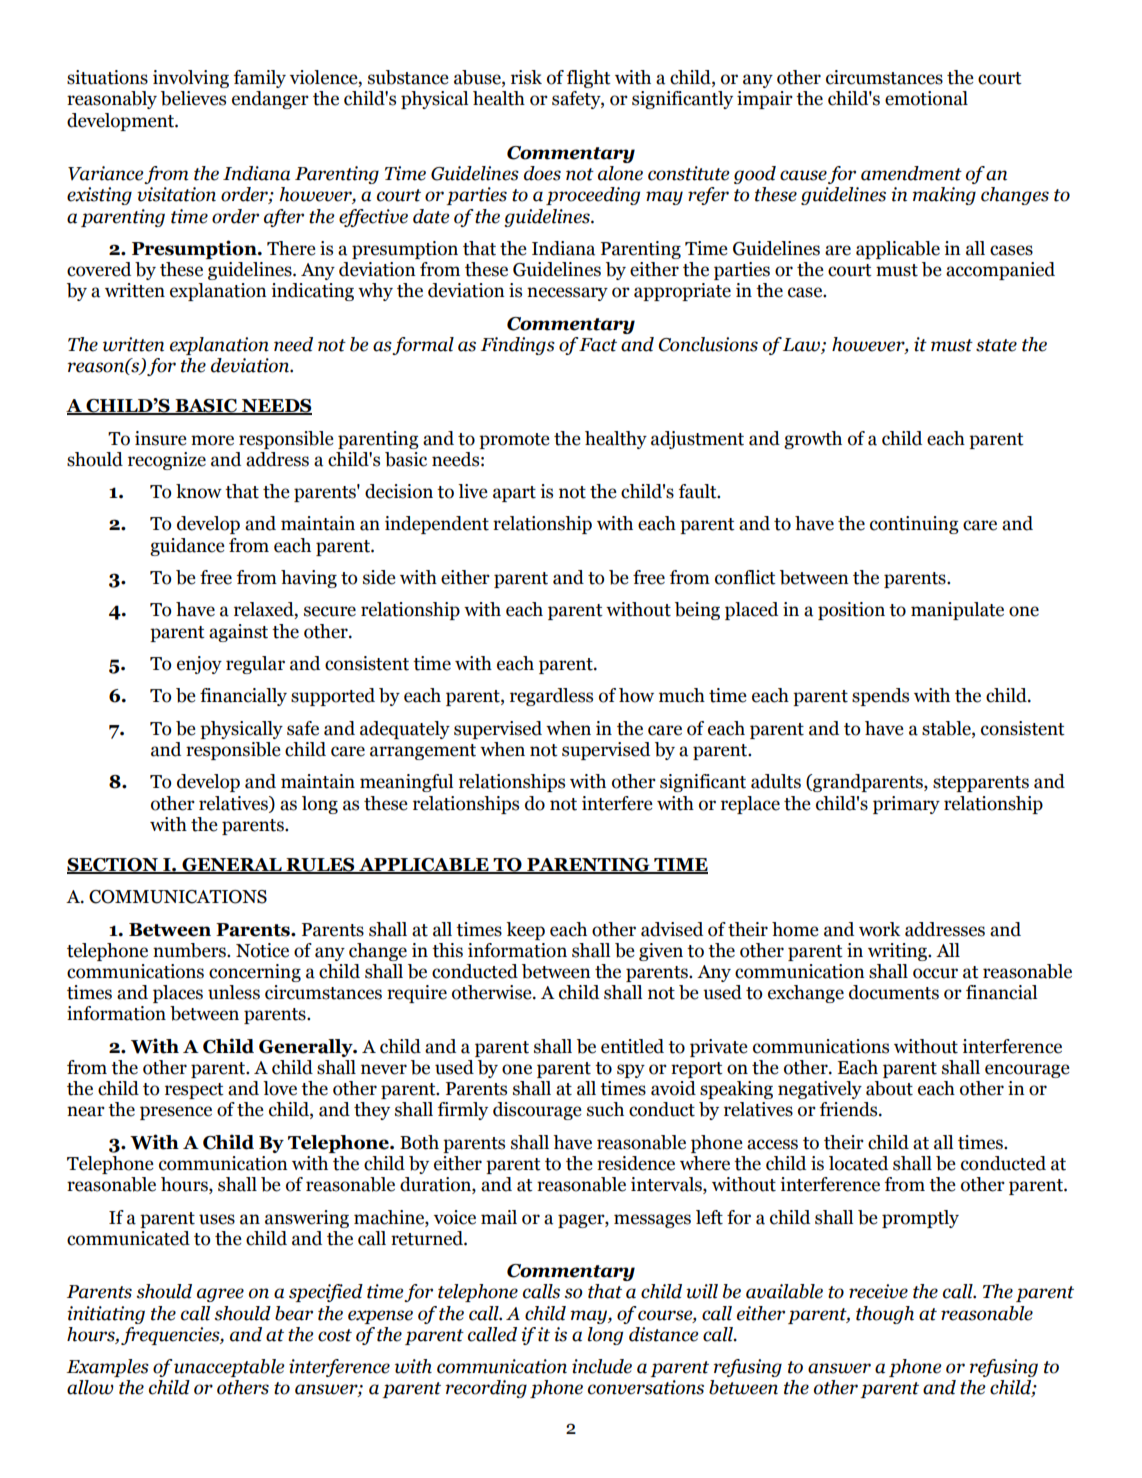  Describe the element at coordinates (926, 98) in the screenshot. I see `emotional` at that location.
